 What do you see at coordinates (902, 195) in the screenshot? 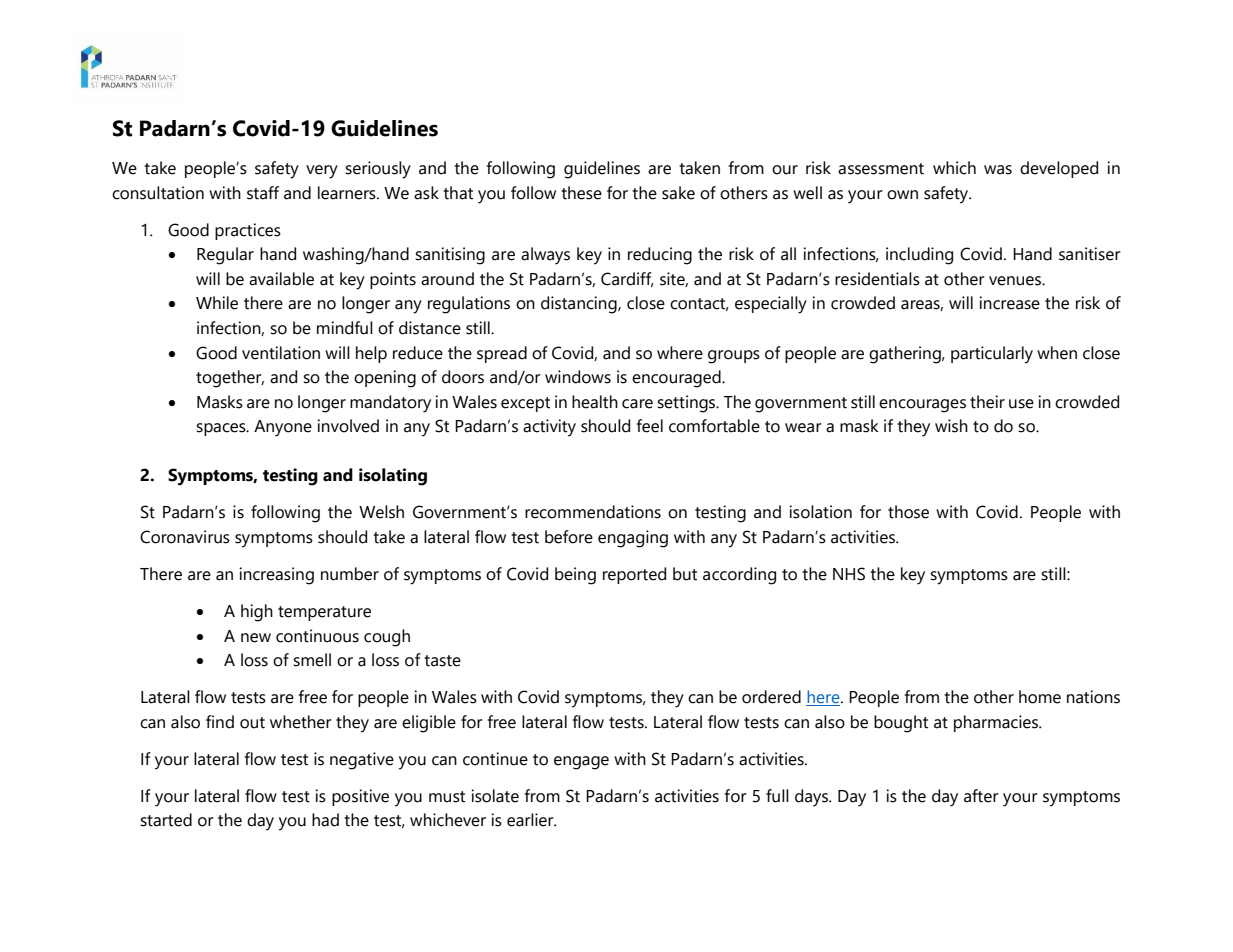
I see `own` at bounding box center [902, 195].
